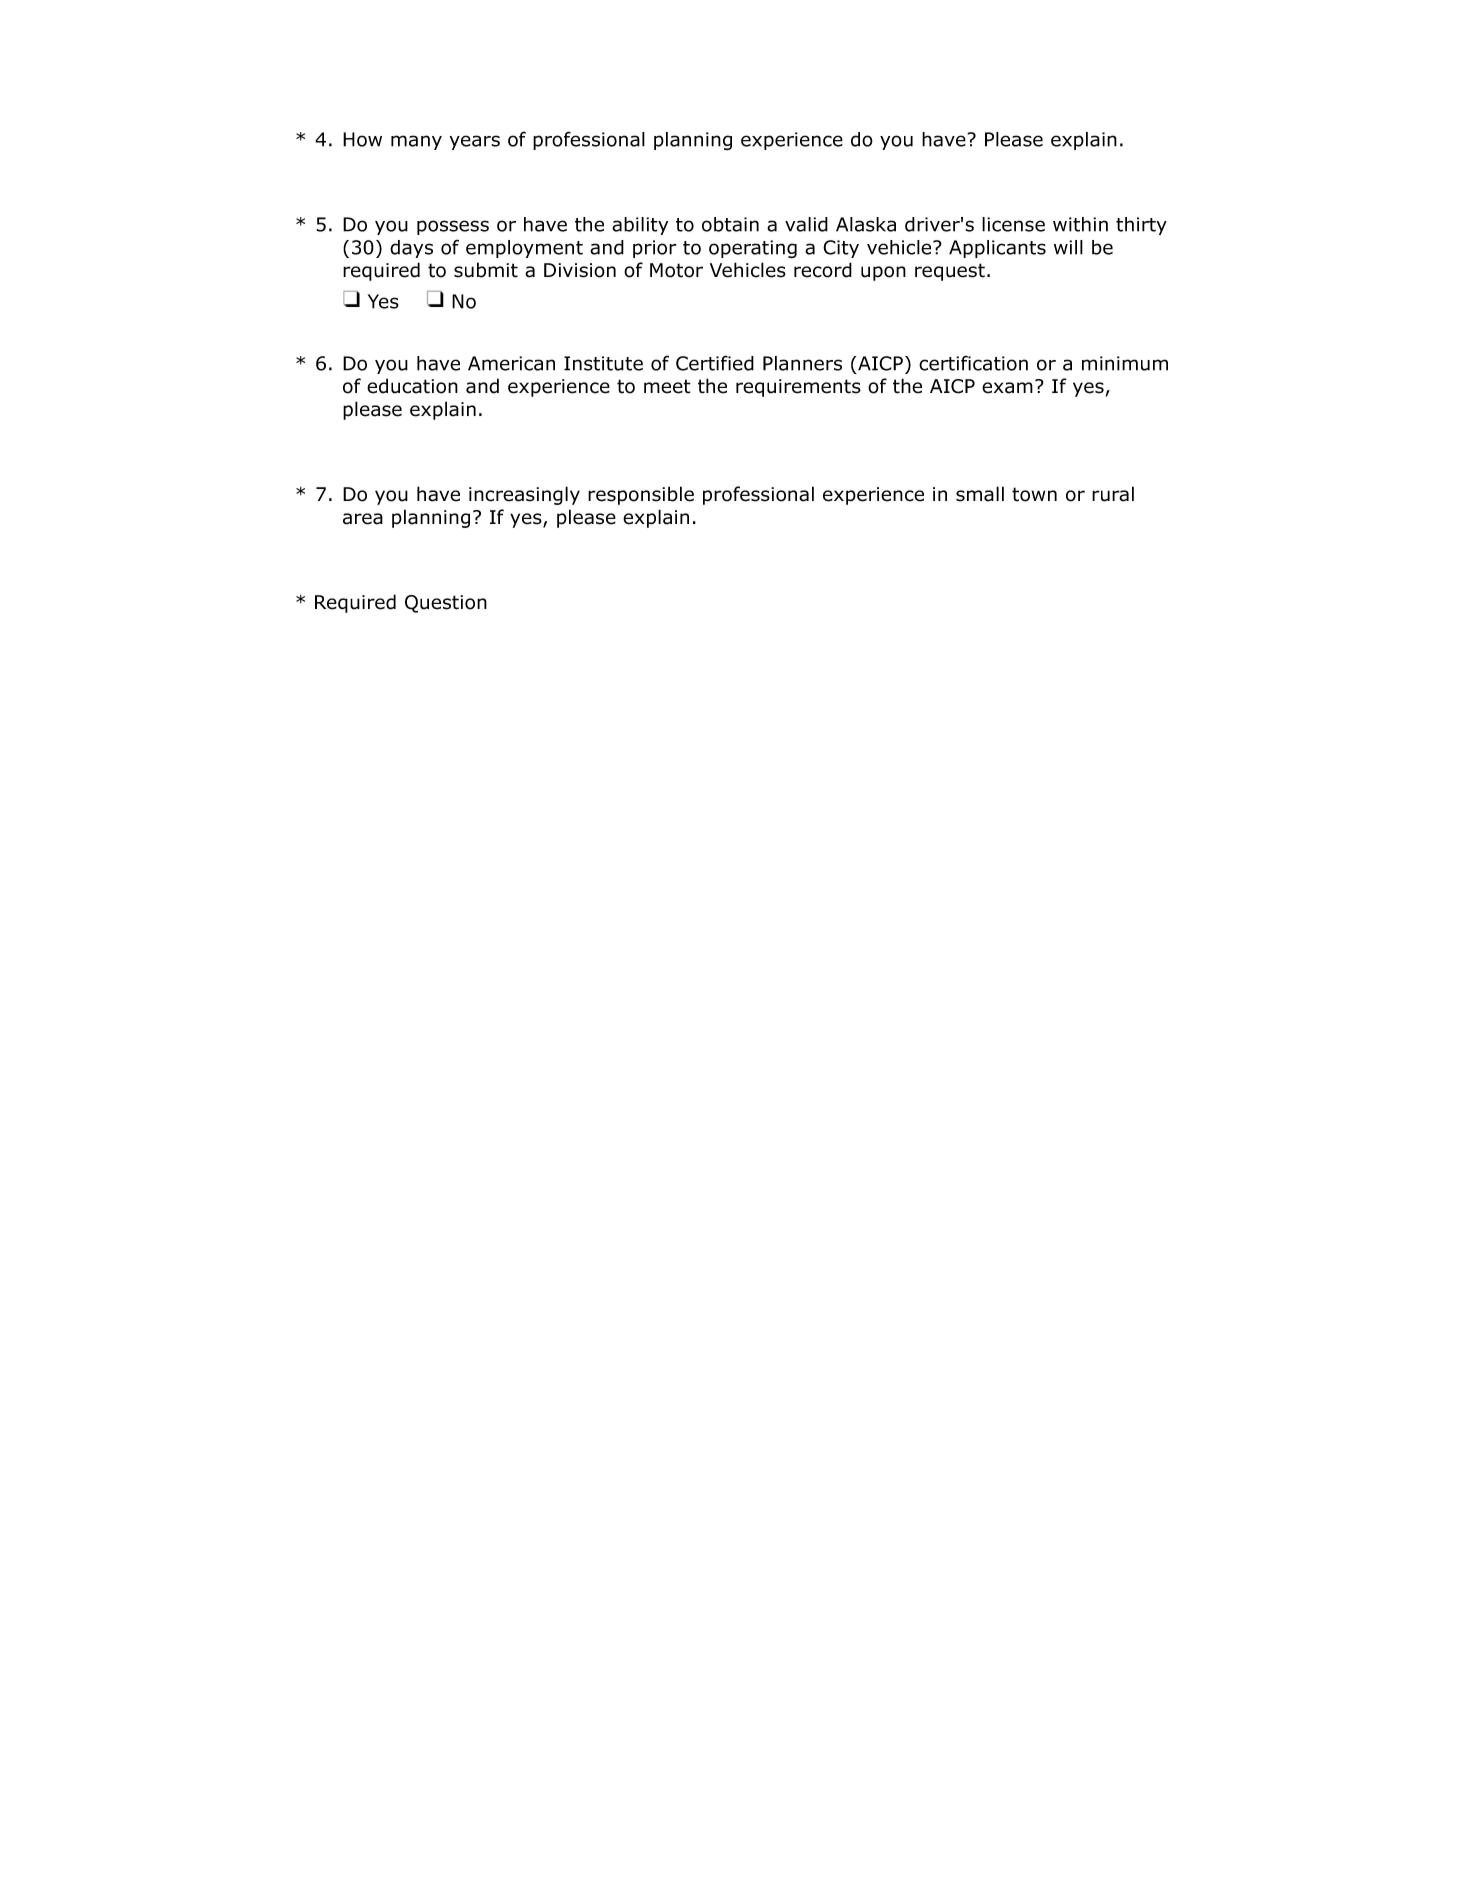 The width and height of the screenshot is (1467, 1898). What do you see at coordinates (524, 495) in the screenshot?
I see `increasingly` at bounding box center [524, 495].
